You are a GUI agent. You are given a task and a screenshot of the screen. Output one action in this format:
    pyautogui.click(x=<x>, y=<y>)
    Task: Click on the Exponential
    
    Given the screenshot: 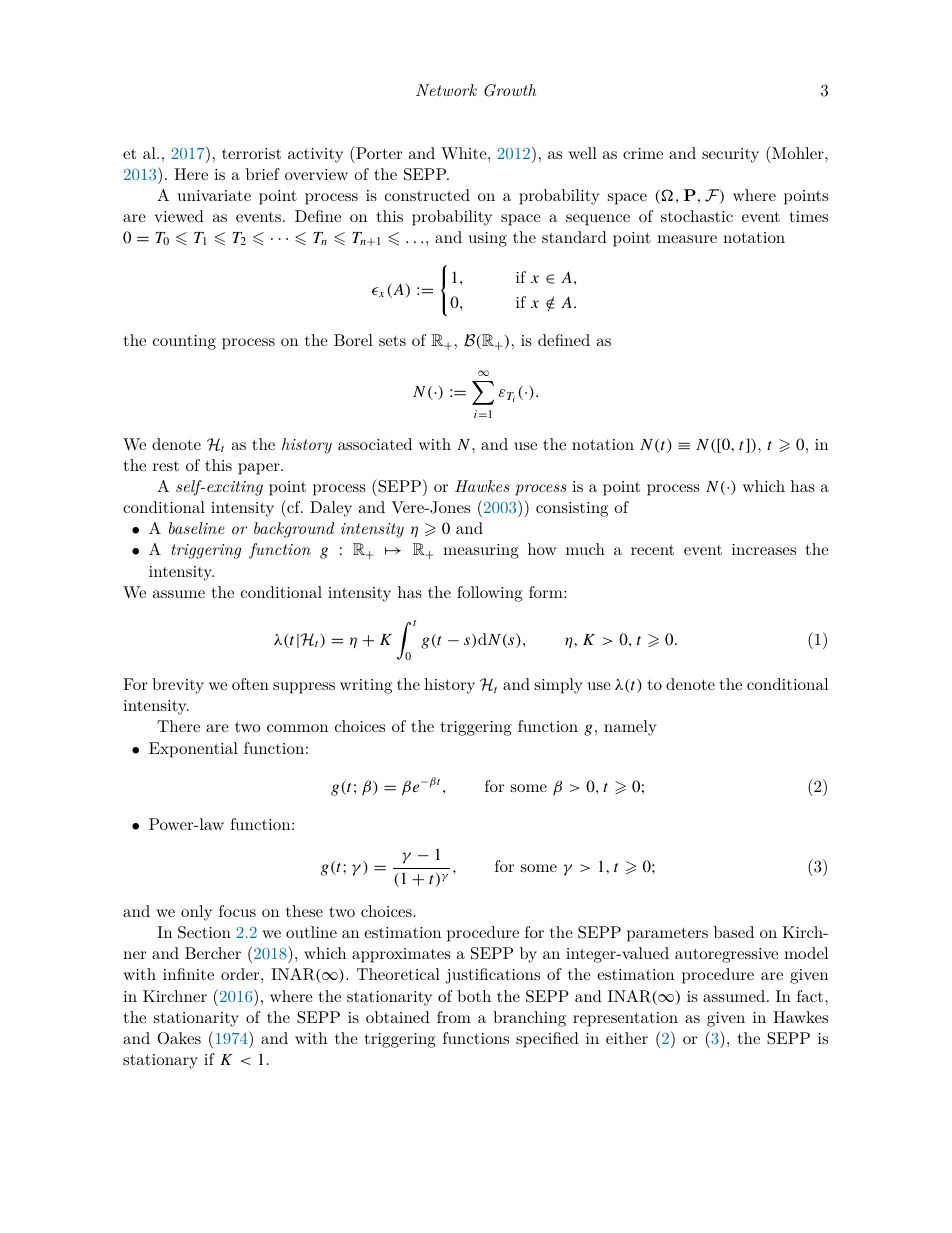 What is the action you would take?
    pyautogui.click(x=193, y=750)
